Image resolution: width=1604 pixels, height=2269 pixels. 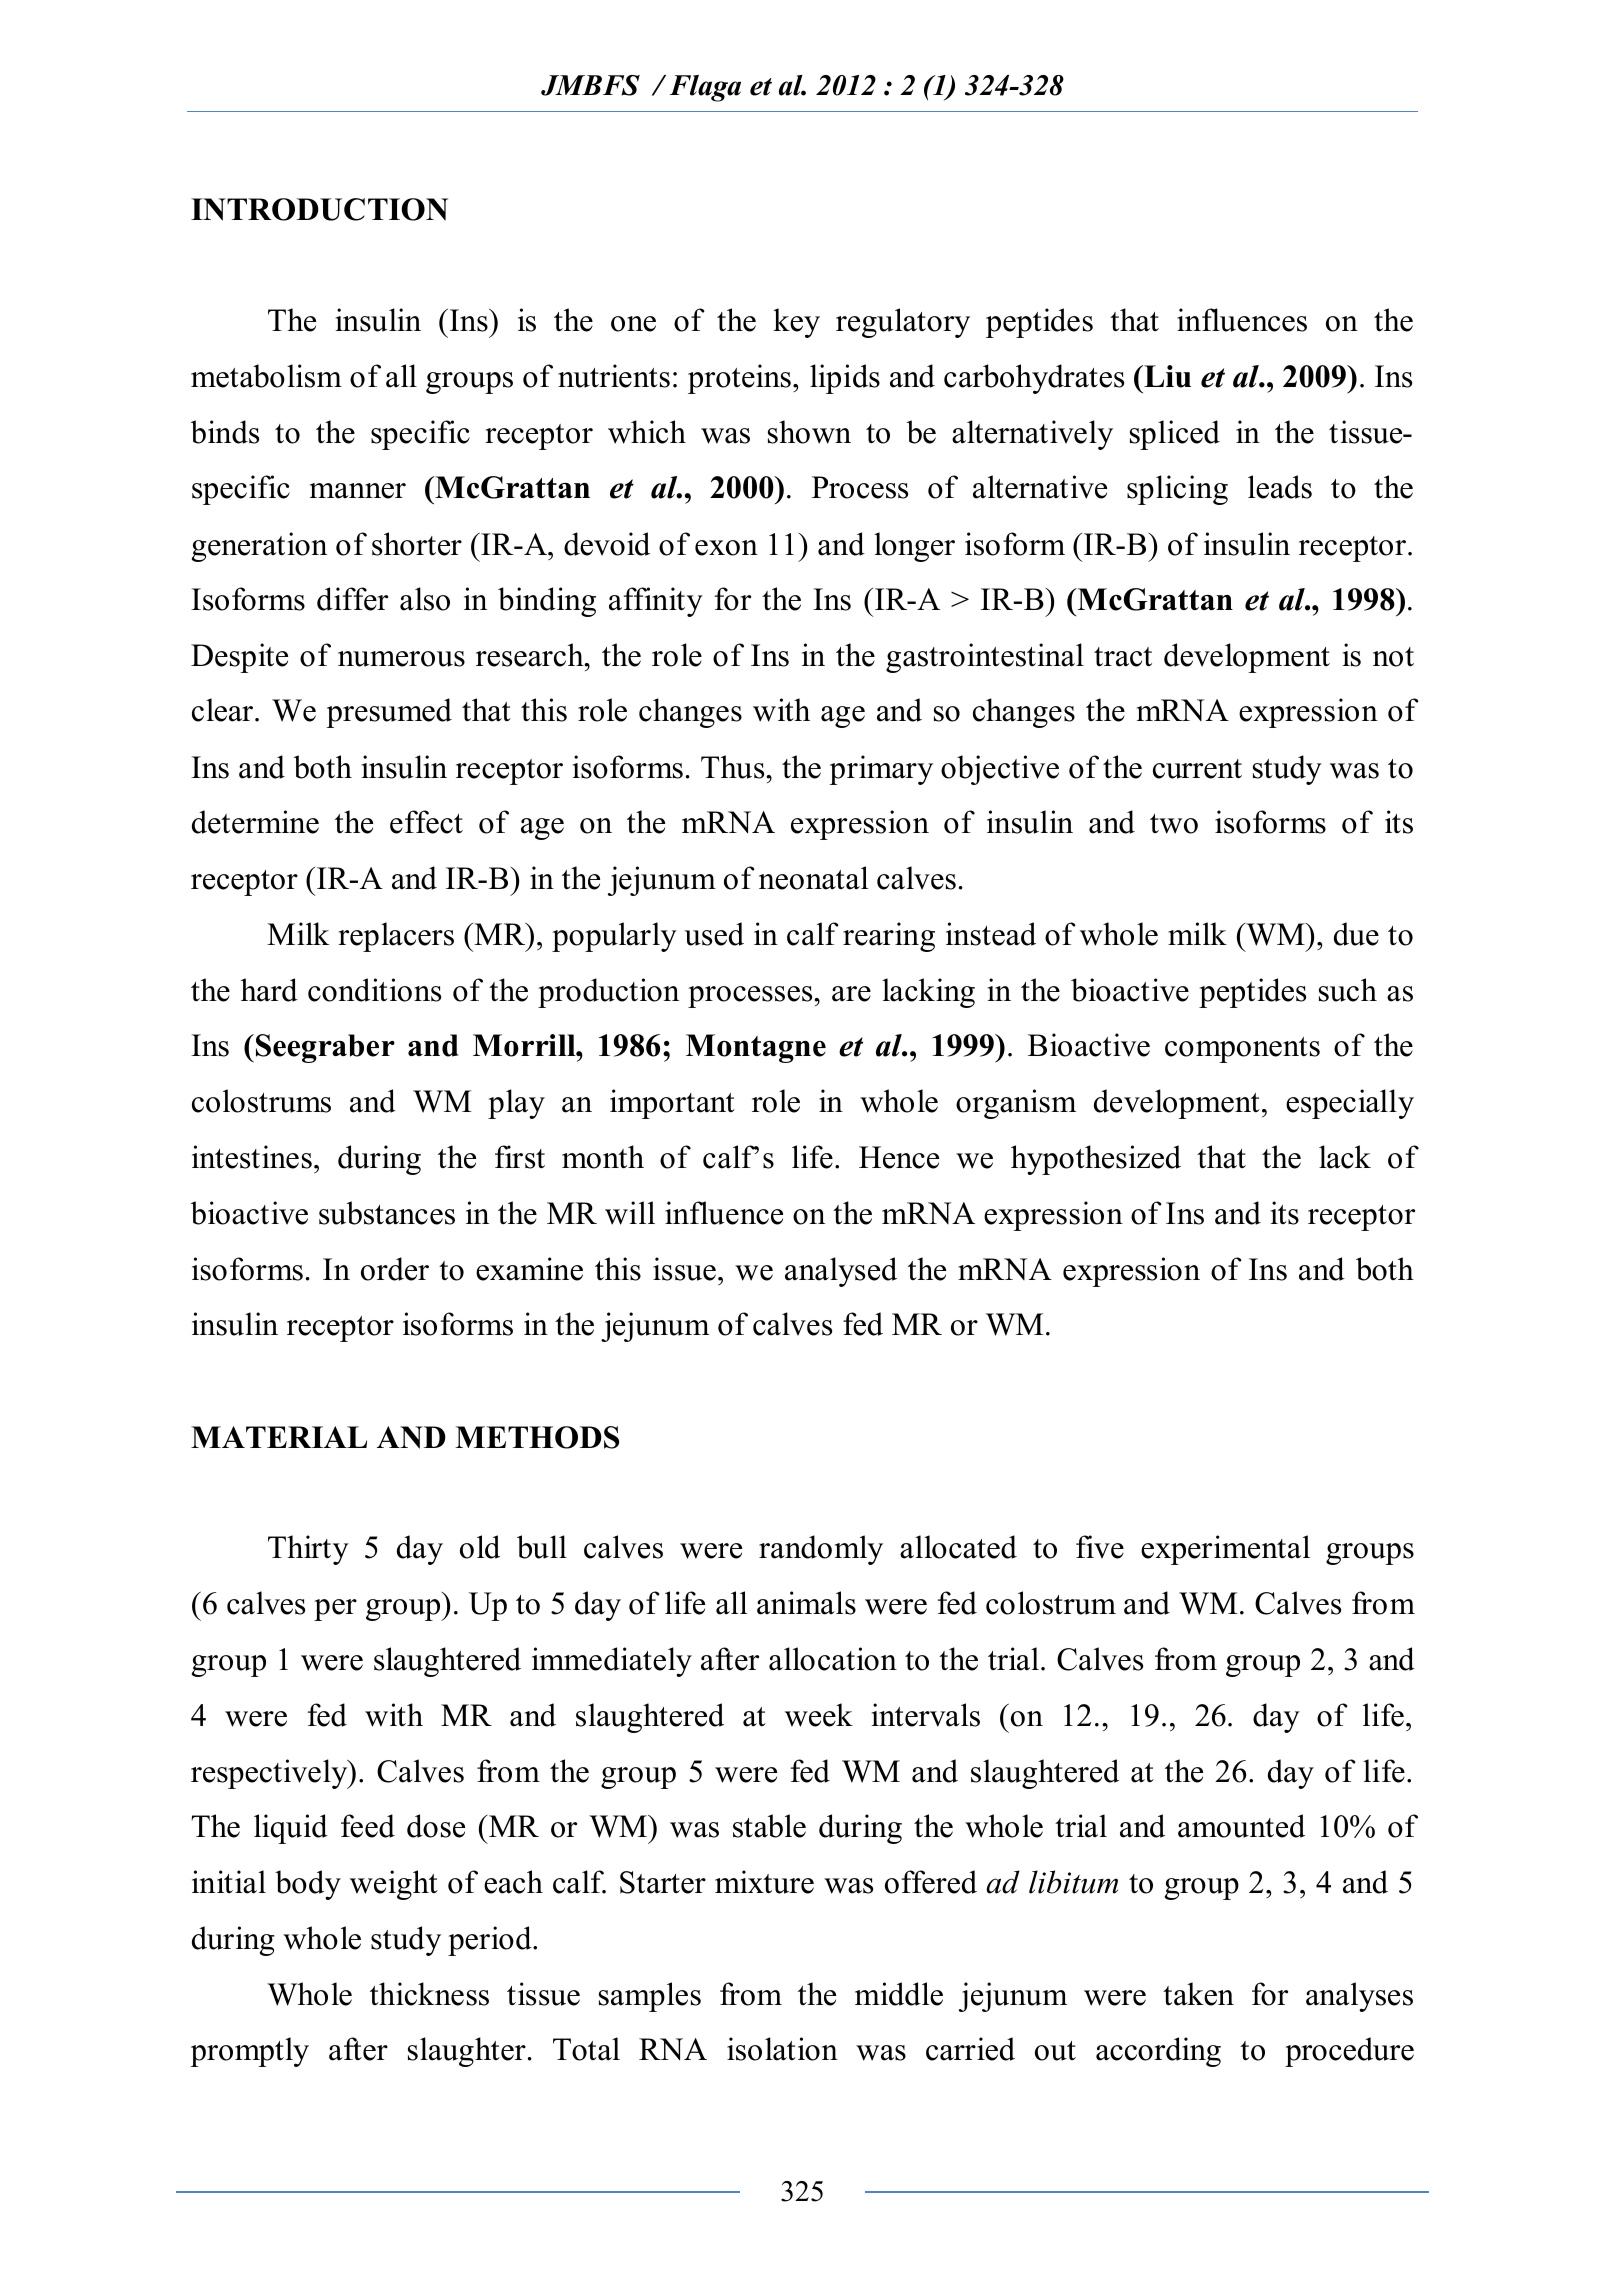 I want to click on substances, so click(x=387, y=1213).
